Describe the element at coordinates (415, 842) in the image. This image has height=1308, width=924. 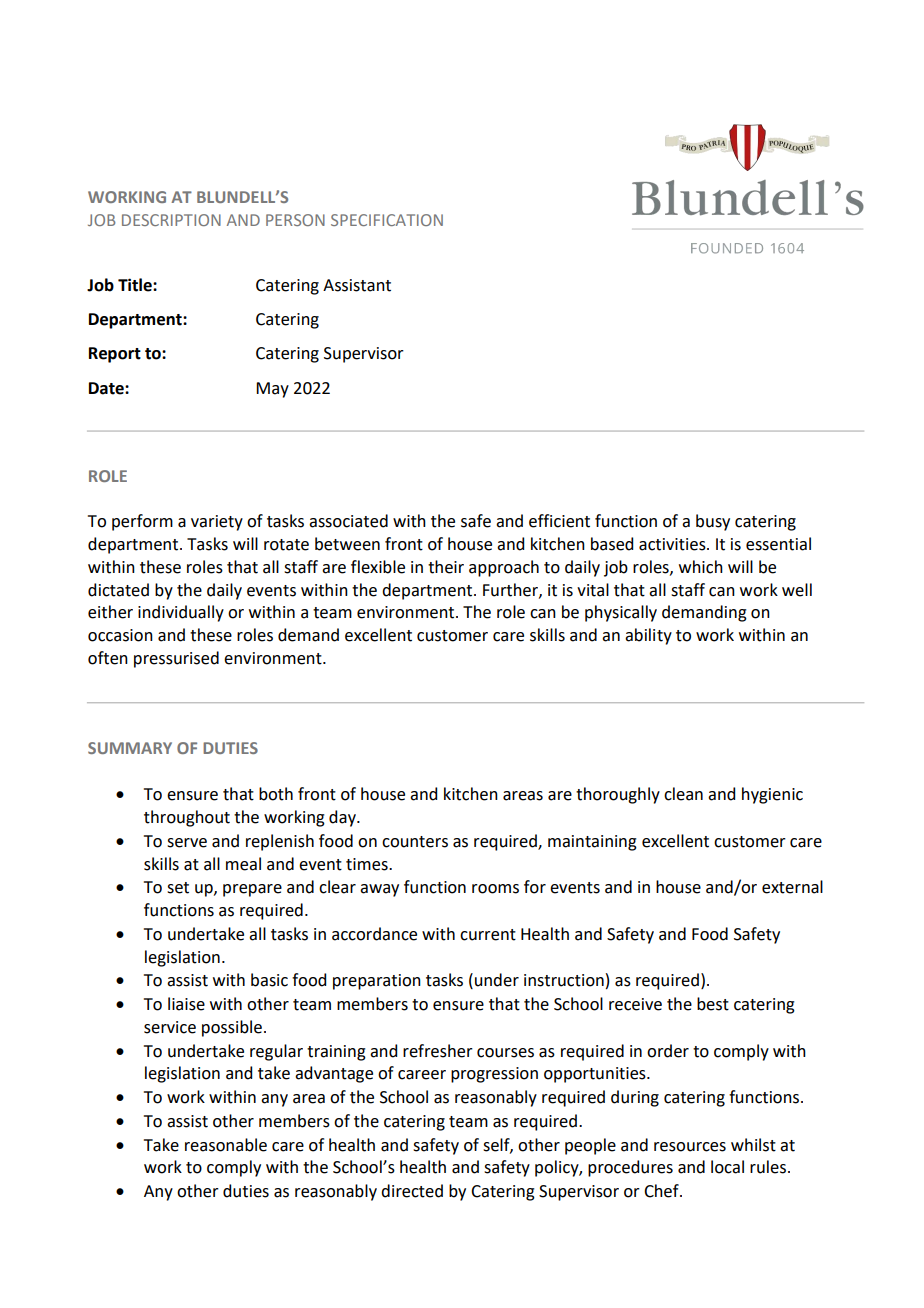
I see `counters` at that location.
